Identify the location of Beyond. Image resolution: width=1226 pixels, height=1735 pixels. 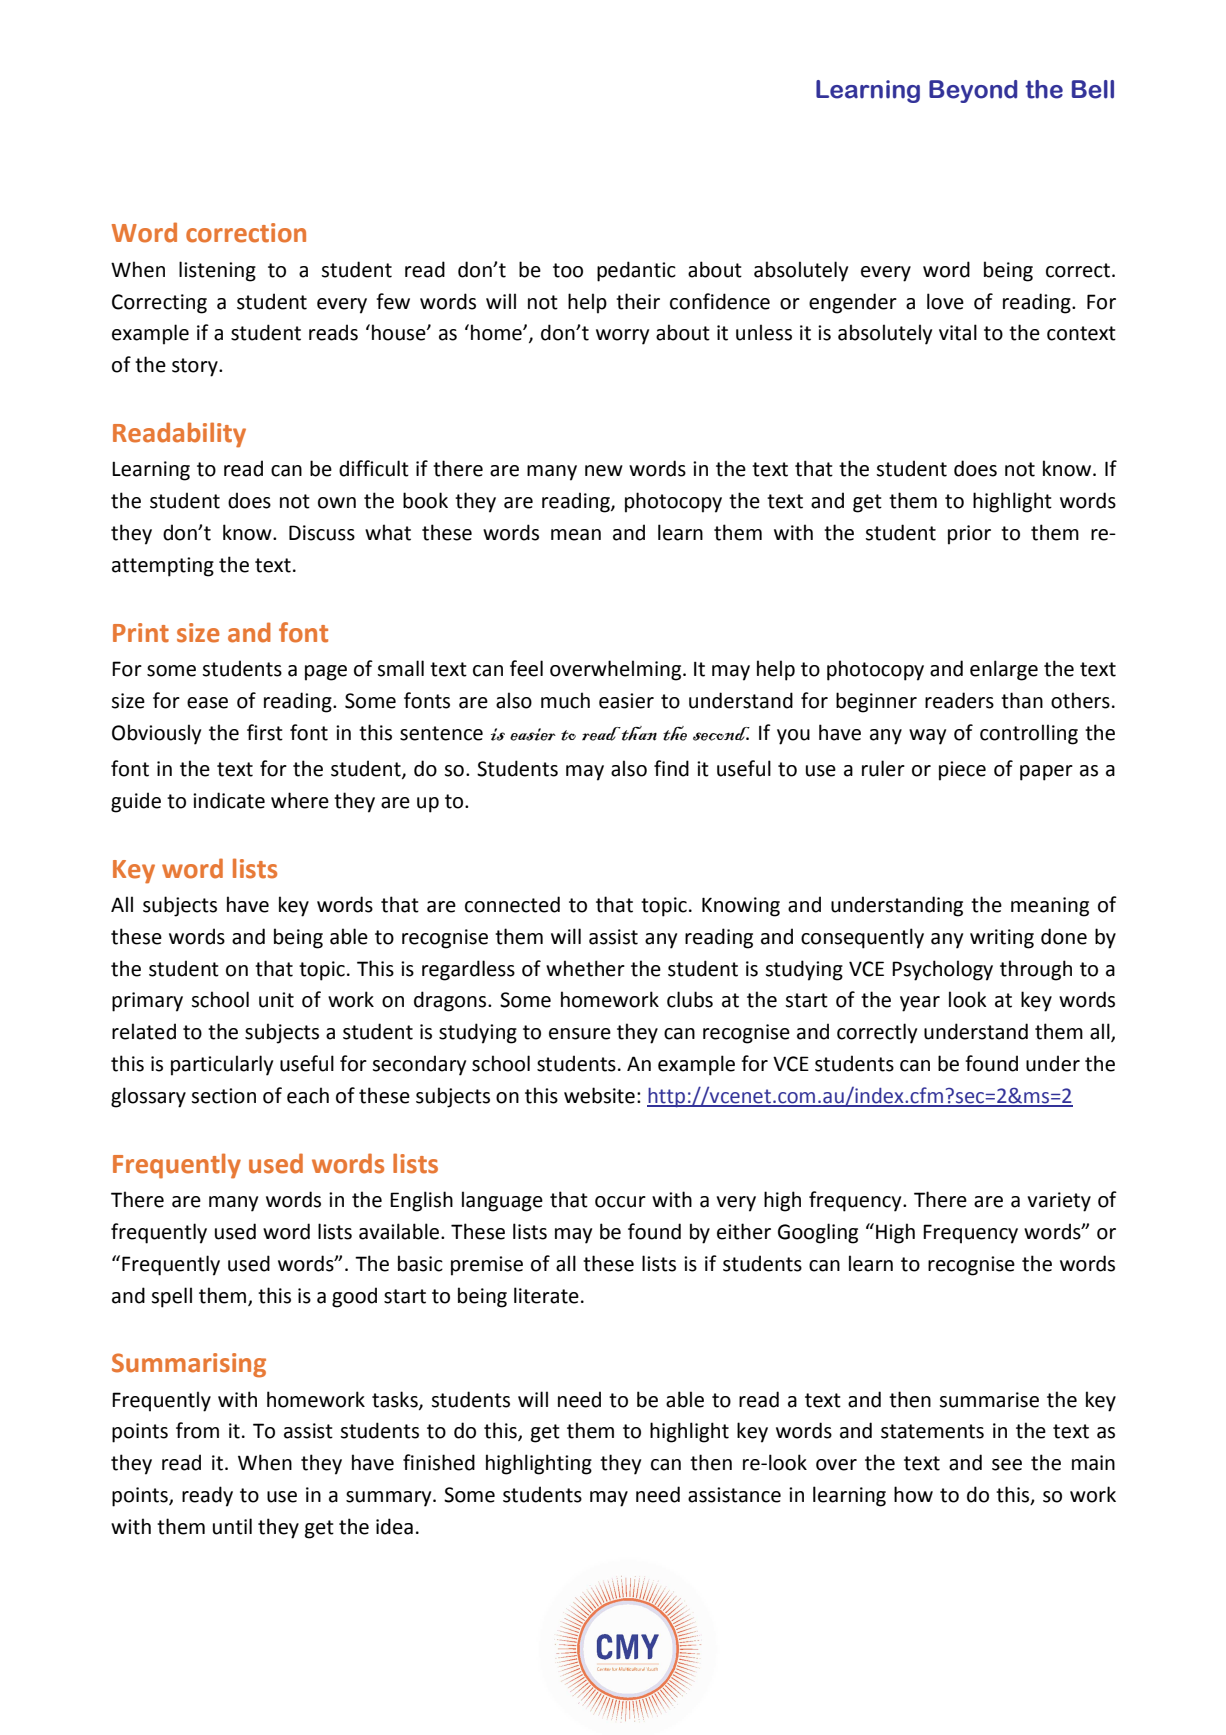
(973, 91).
